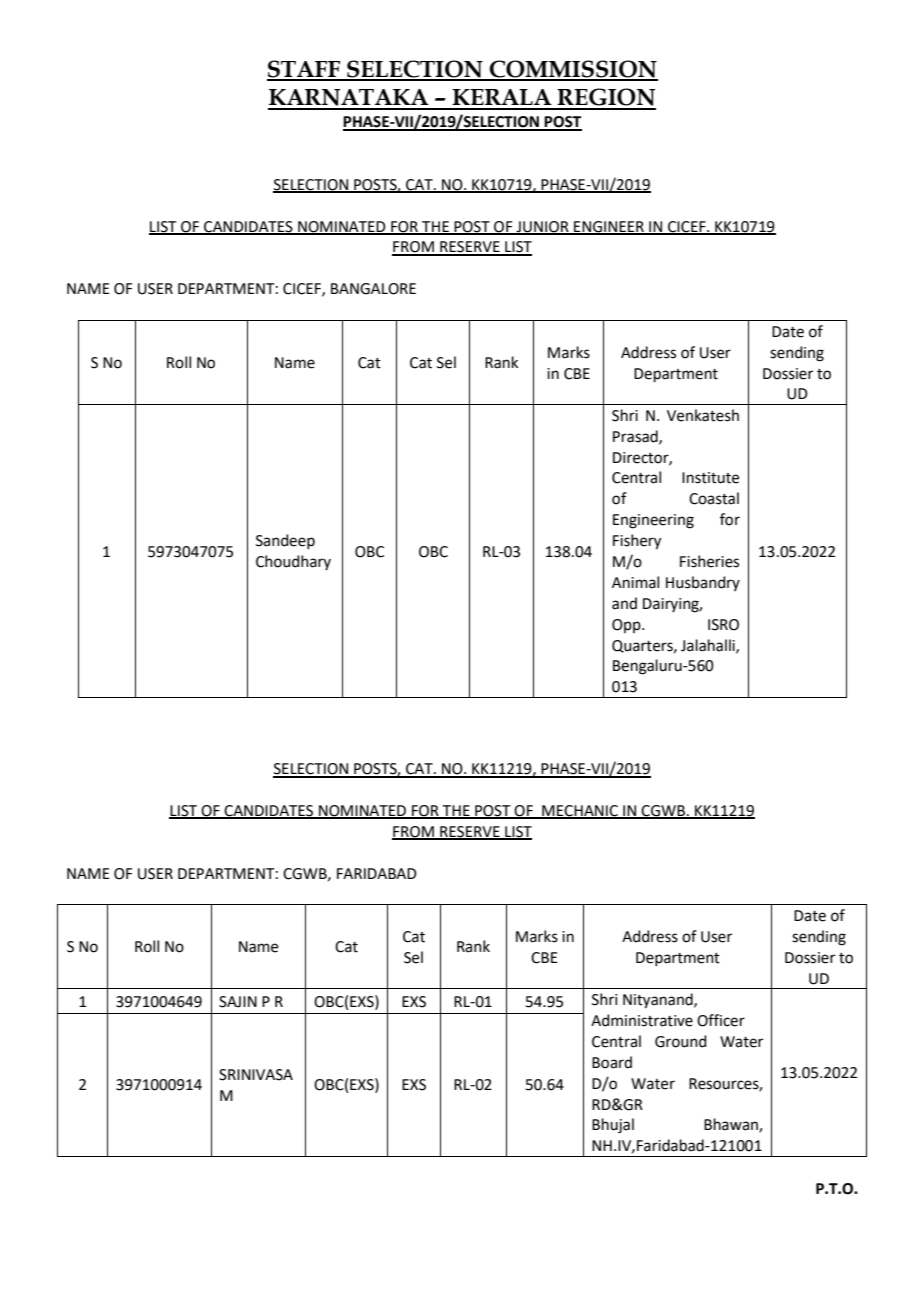  I want to click on KERALA, so click(502, 97).
